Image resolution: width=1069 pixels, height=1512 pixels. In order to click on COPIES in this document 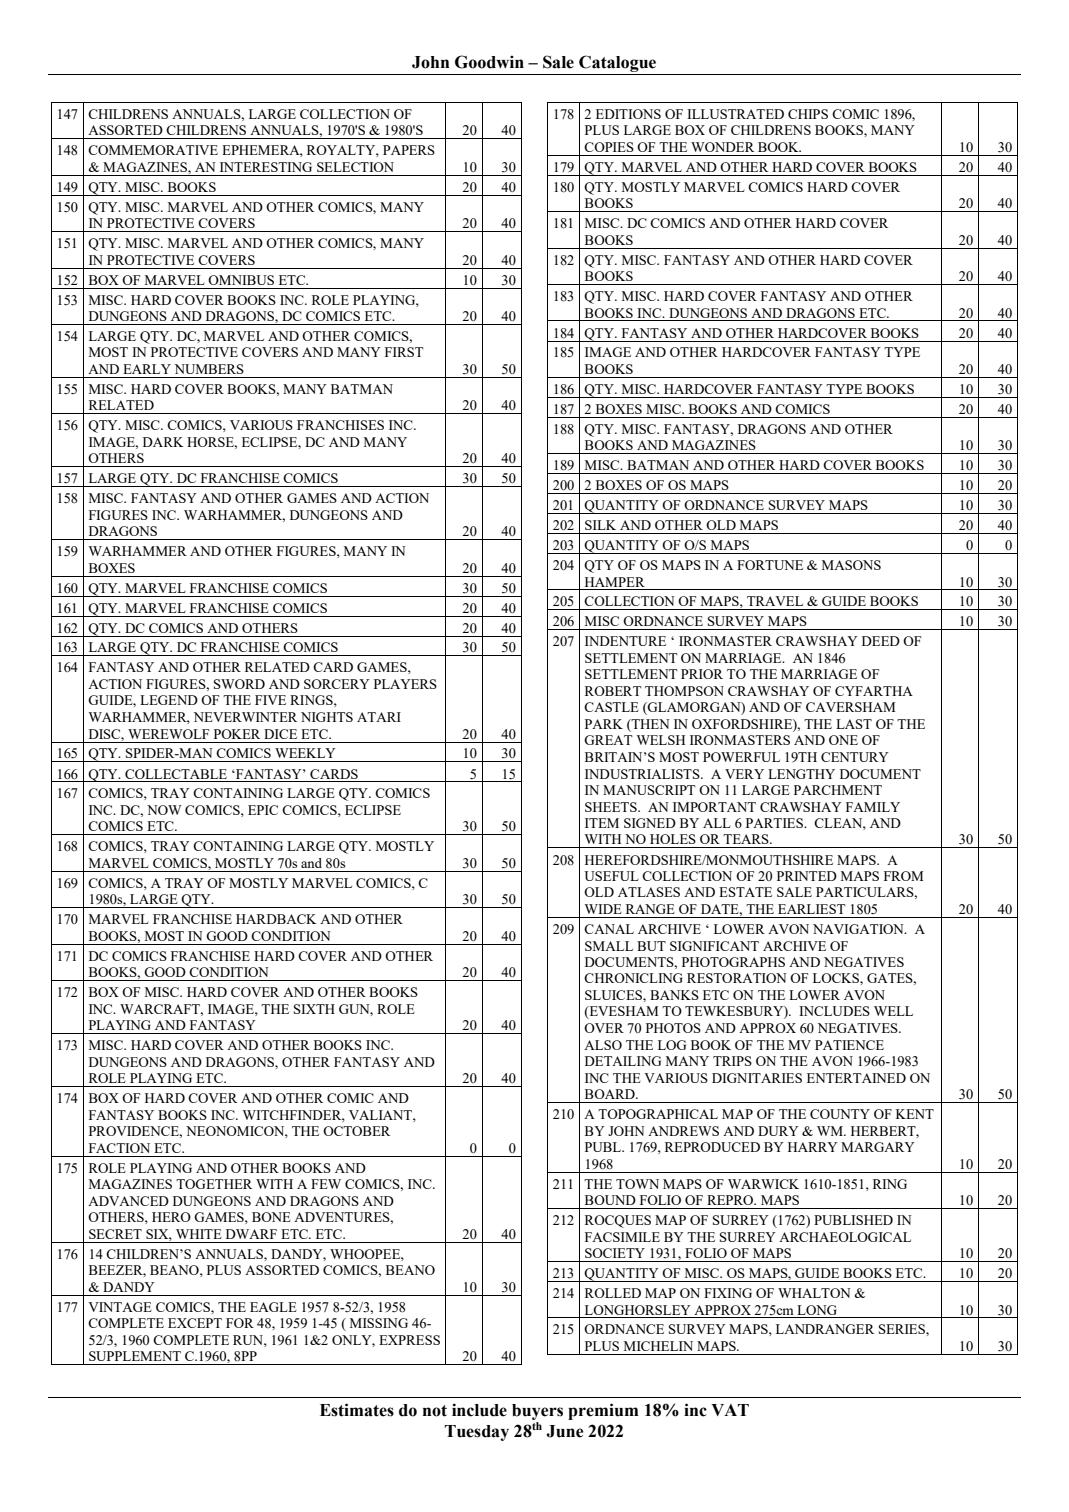, I will do `click(609, 147)`.
